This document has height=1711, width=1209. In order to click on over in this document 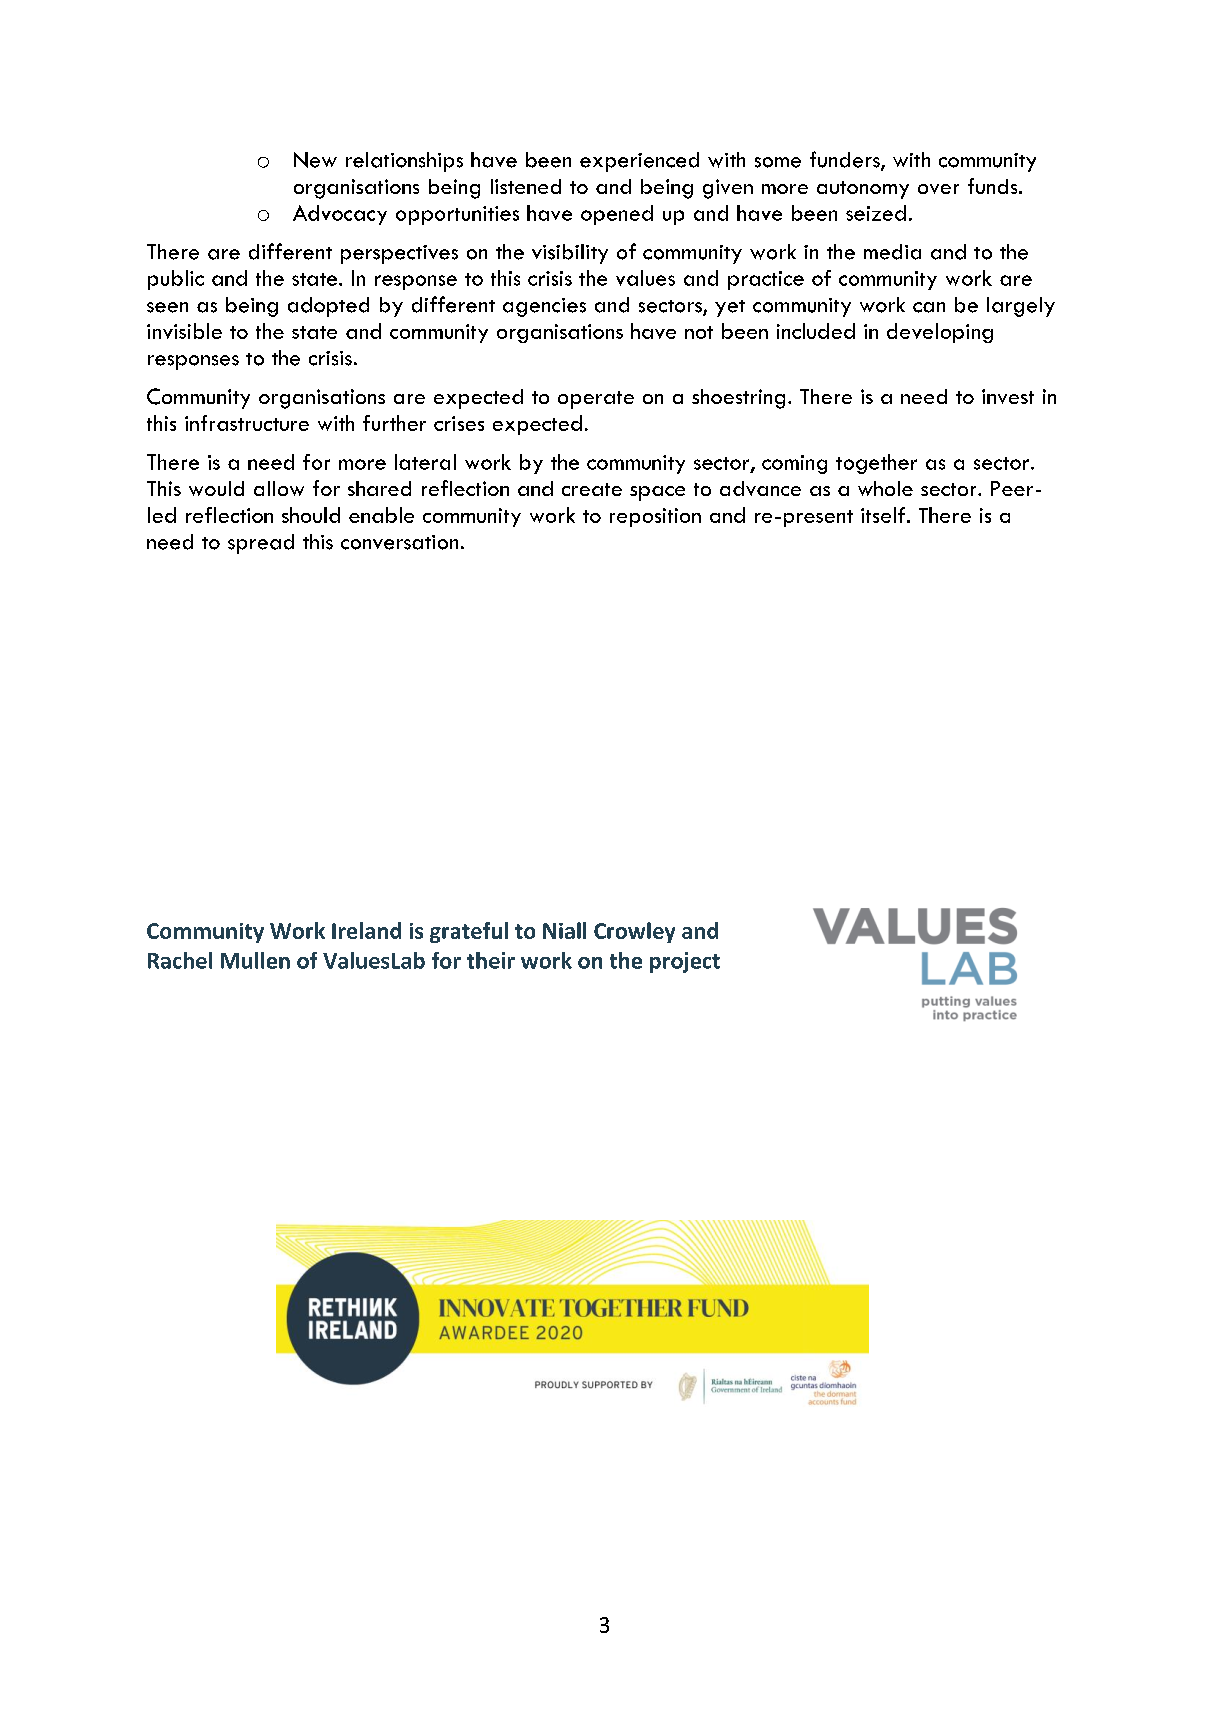, I will do `click(938, 189)`.
